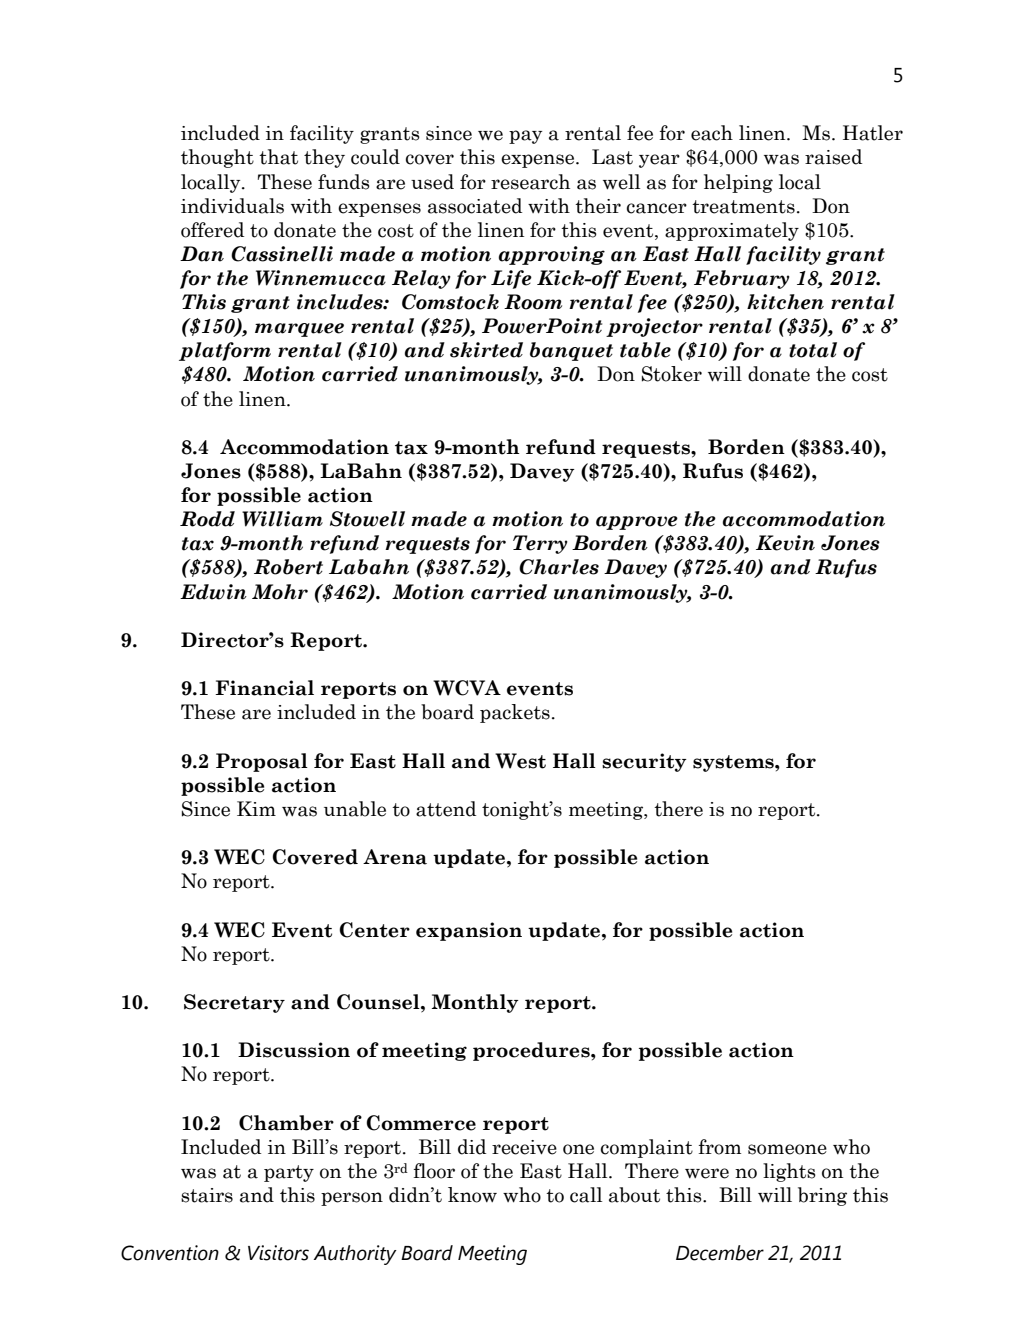 This image has height=1325, width=1024. What do you see at coordinates (278, 157) in the image?
I see `that` at bounding box center [278, 157].
